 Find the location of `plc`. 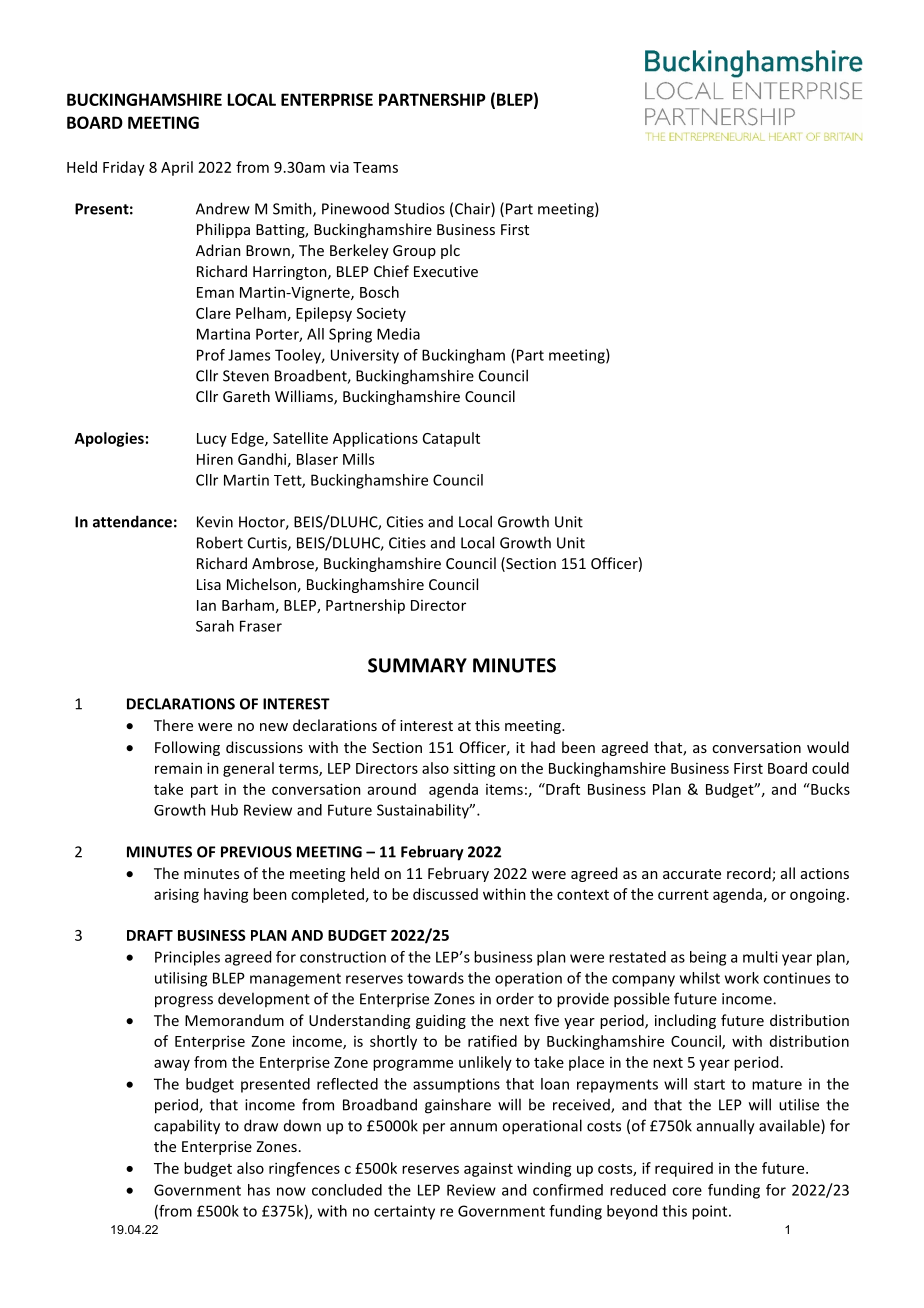

plc is located at coordinates (450, 251).
